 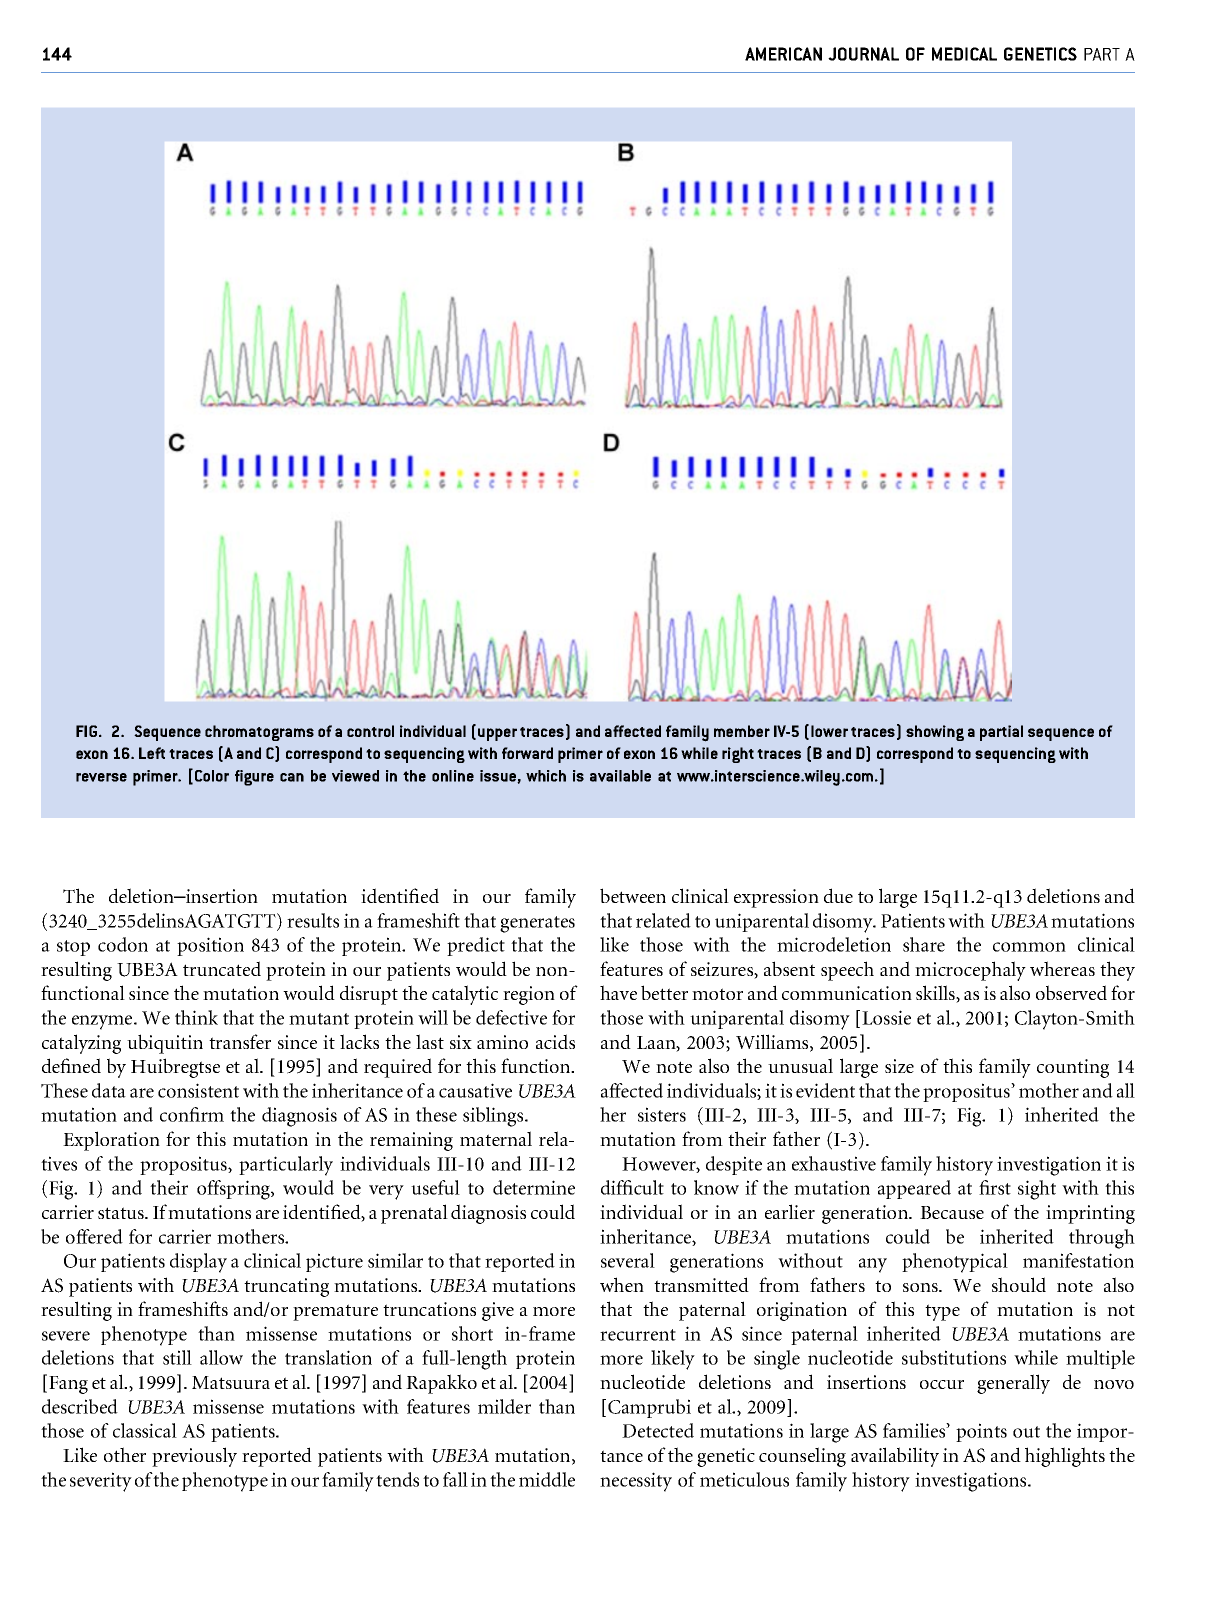 What do you see at coordinates (783, 54) in the document?
I see `AMERICAN` at bounding box center [783, 54].
